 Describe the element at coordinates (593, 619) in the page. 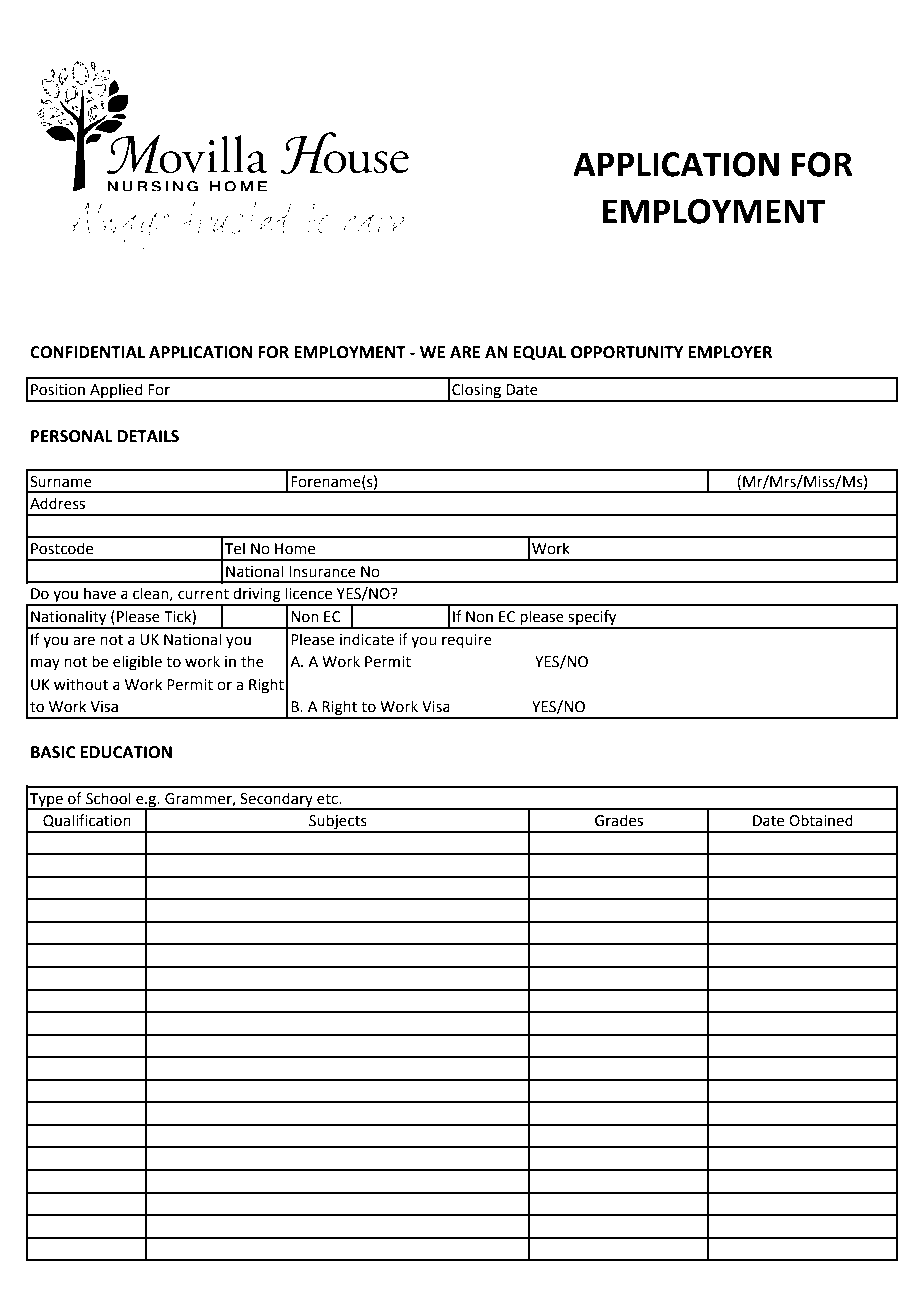

I see `specify` at that location.
